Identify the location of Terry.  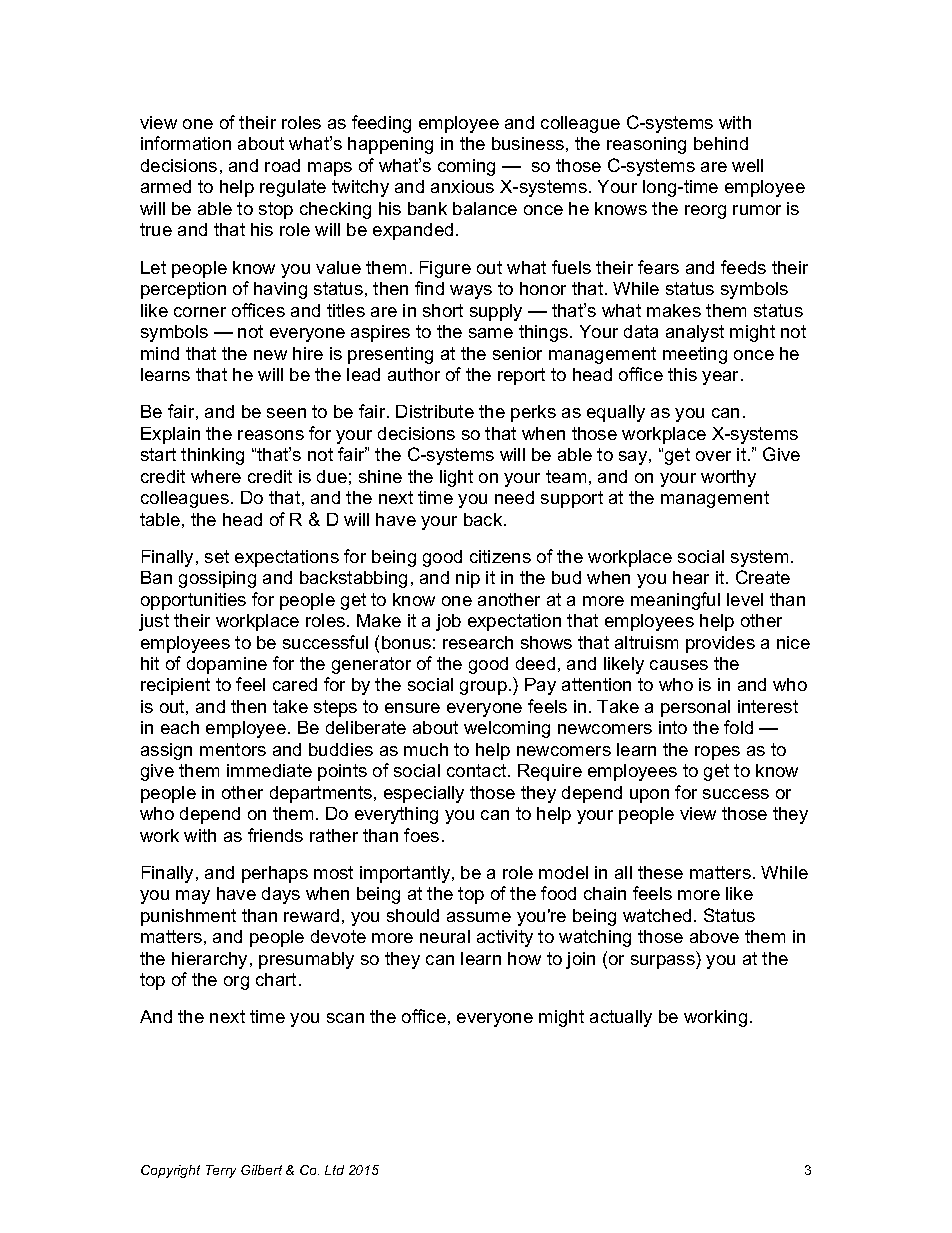
(221, 1171).
